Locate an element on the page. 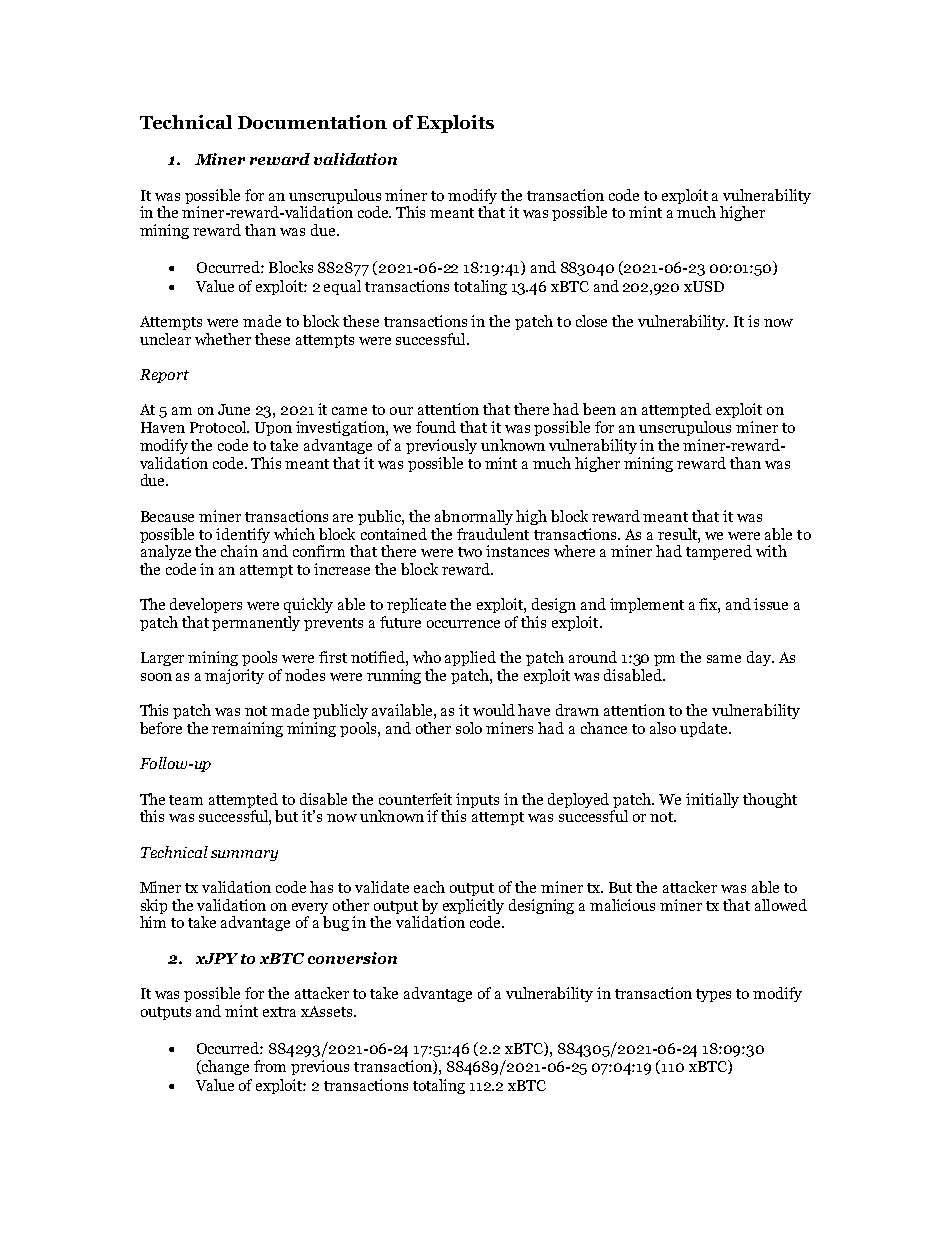 Image resolution: width=952 pixels, height=1233 pixels. Documentation is located at coordinates (312, 122).
